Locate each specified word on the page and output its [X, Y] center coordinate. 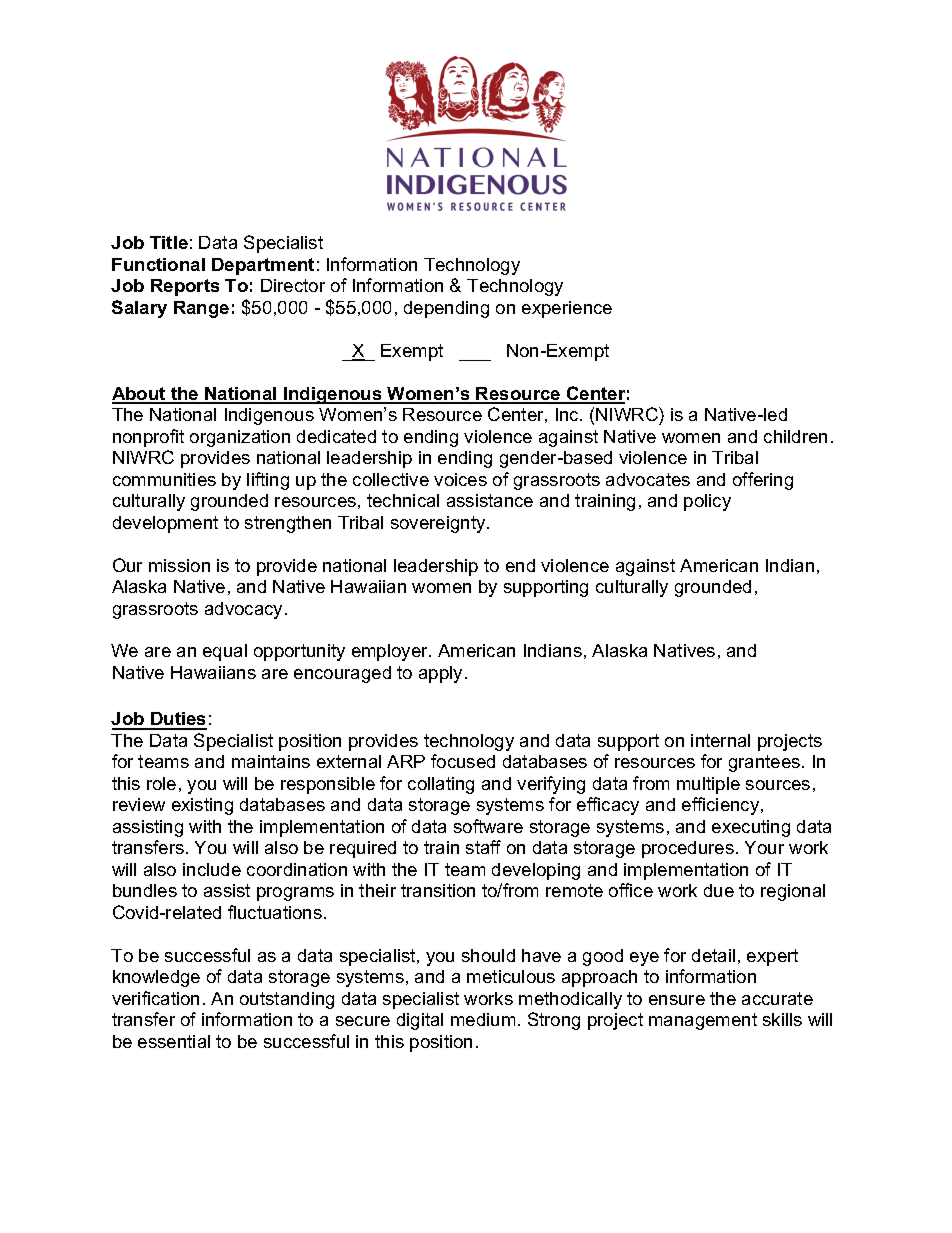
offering [763, 481]
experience [567, 309]
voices [460, 479]
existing [202, 806]
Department [263, 266]
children [795, 436]
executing [751, 828]
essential [174, 1041]
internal [720, 740]
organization [240, 438]
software [488, 826]
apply [440, 674]
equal [225, 652]
